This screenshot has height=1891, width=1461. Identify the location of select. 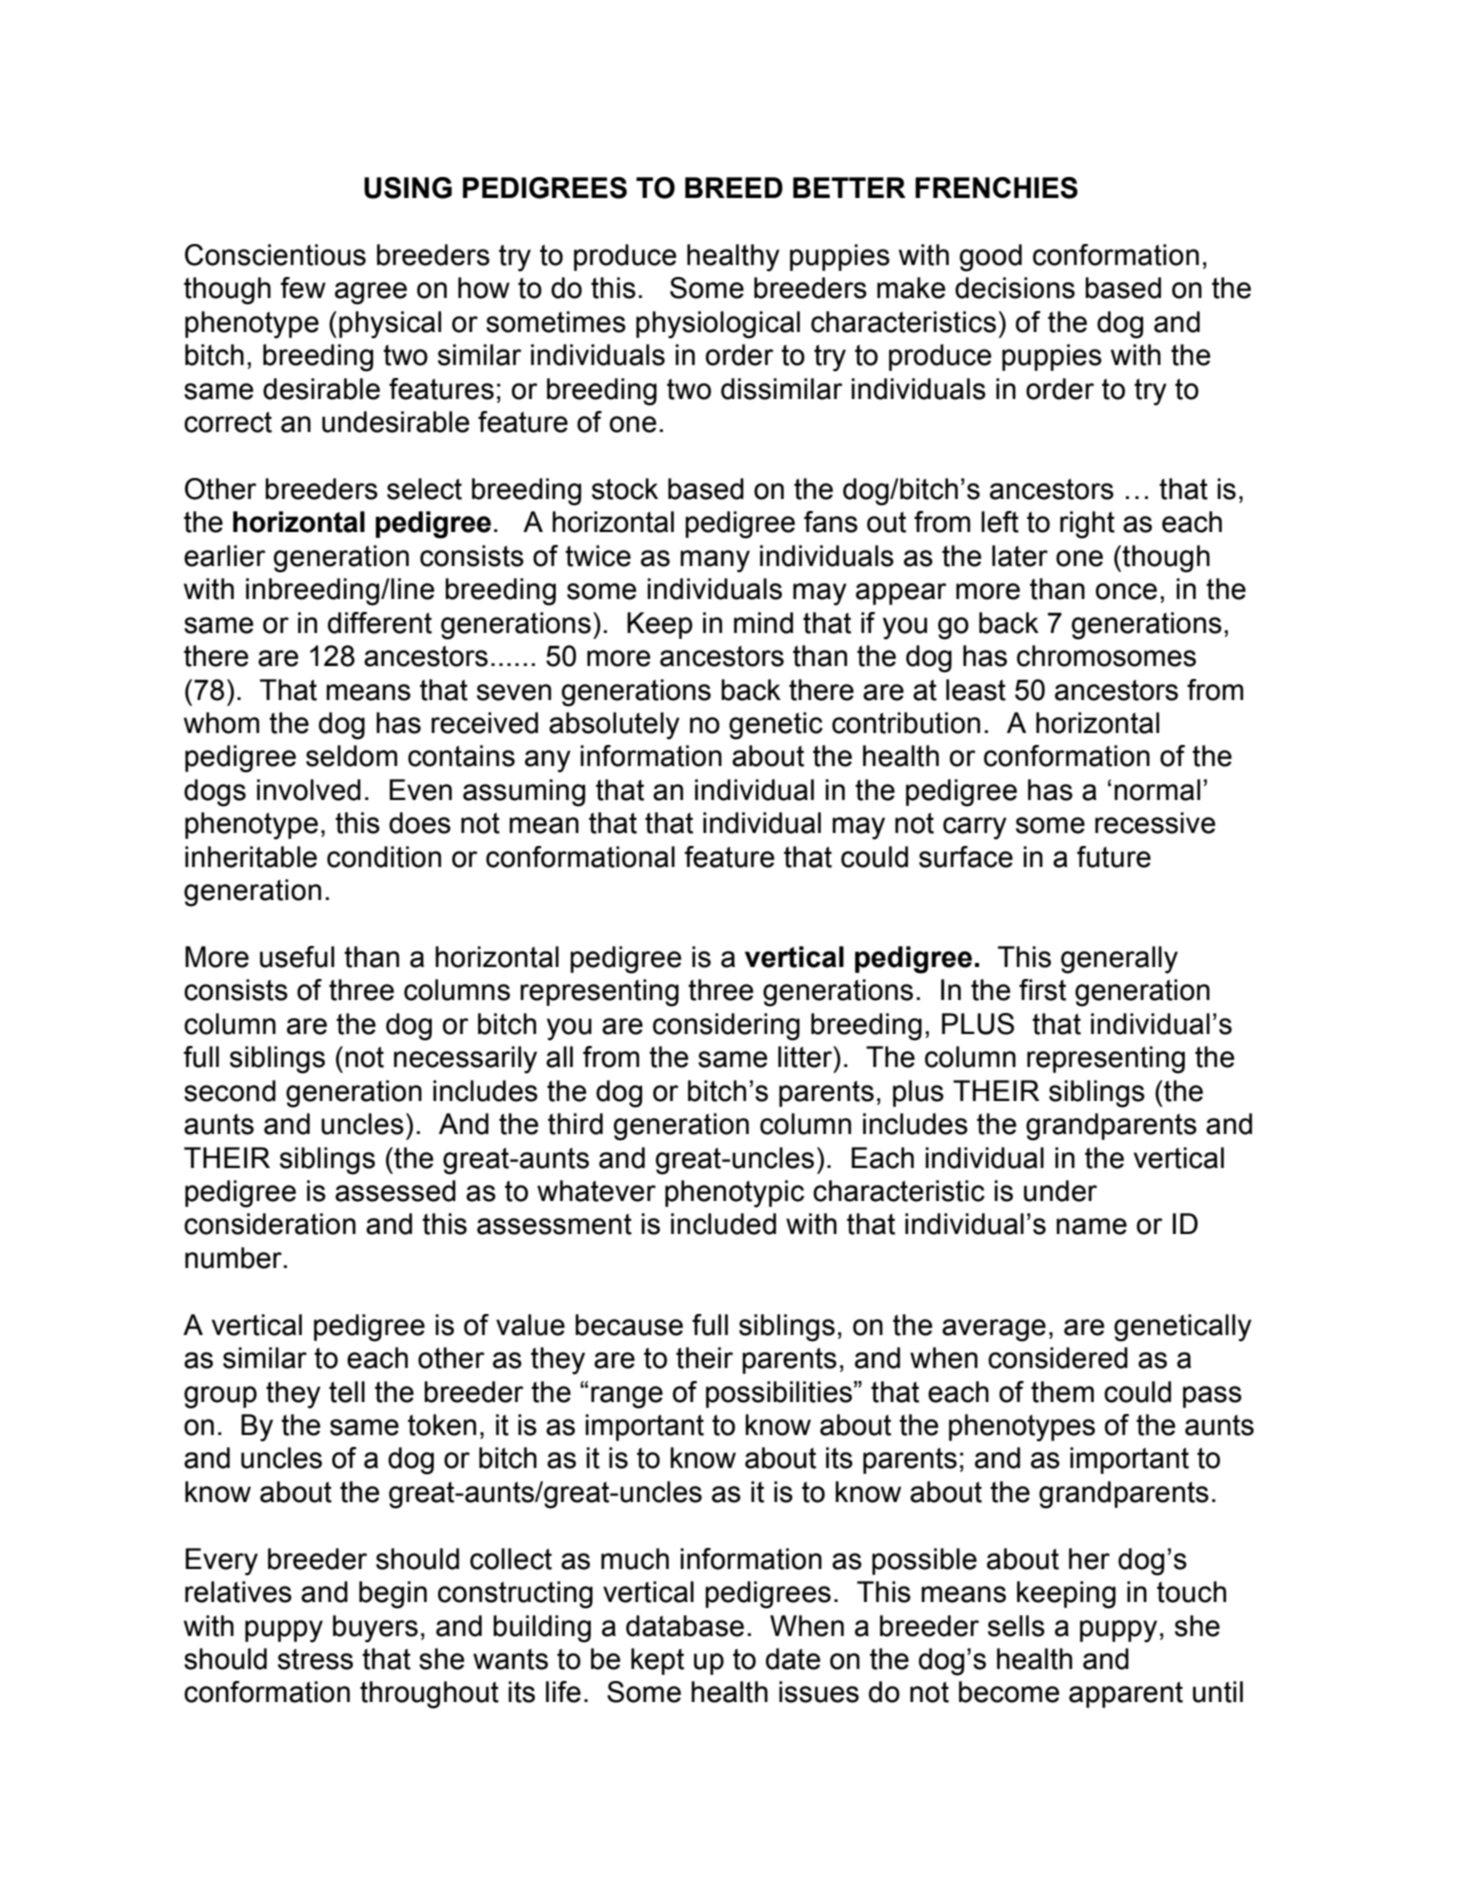
(424, 489).
